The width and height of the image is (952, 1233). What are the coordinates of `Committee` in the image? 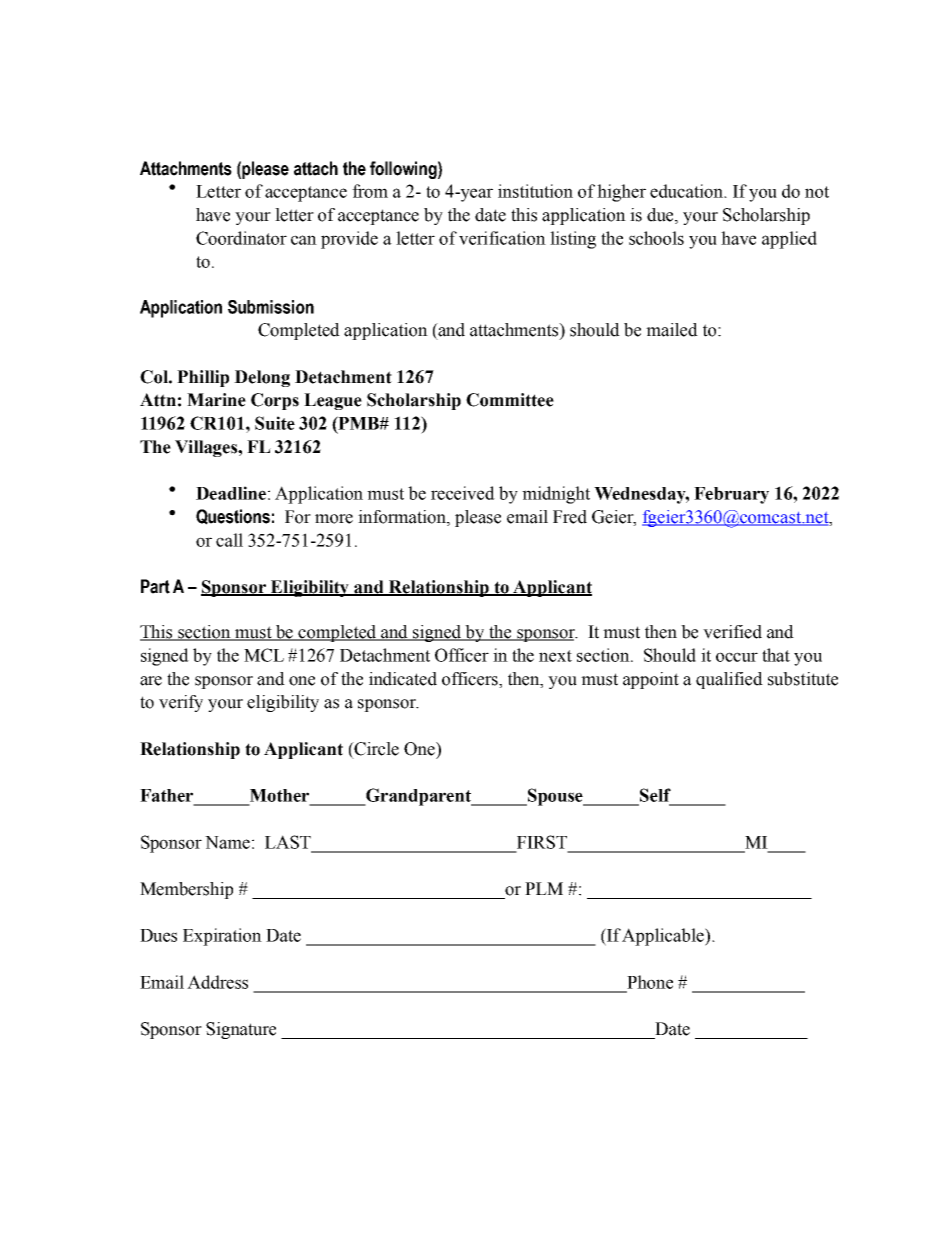 It's located at (510, 400).
